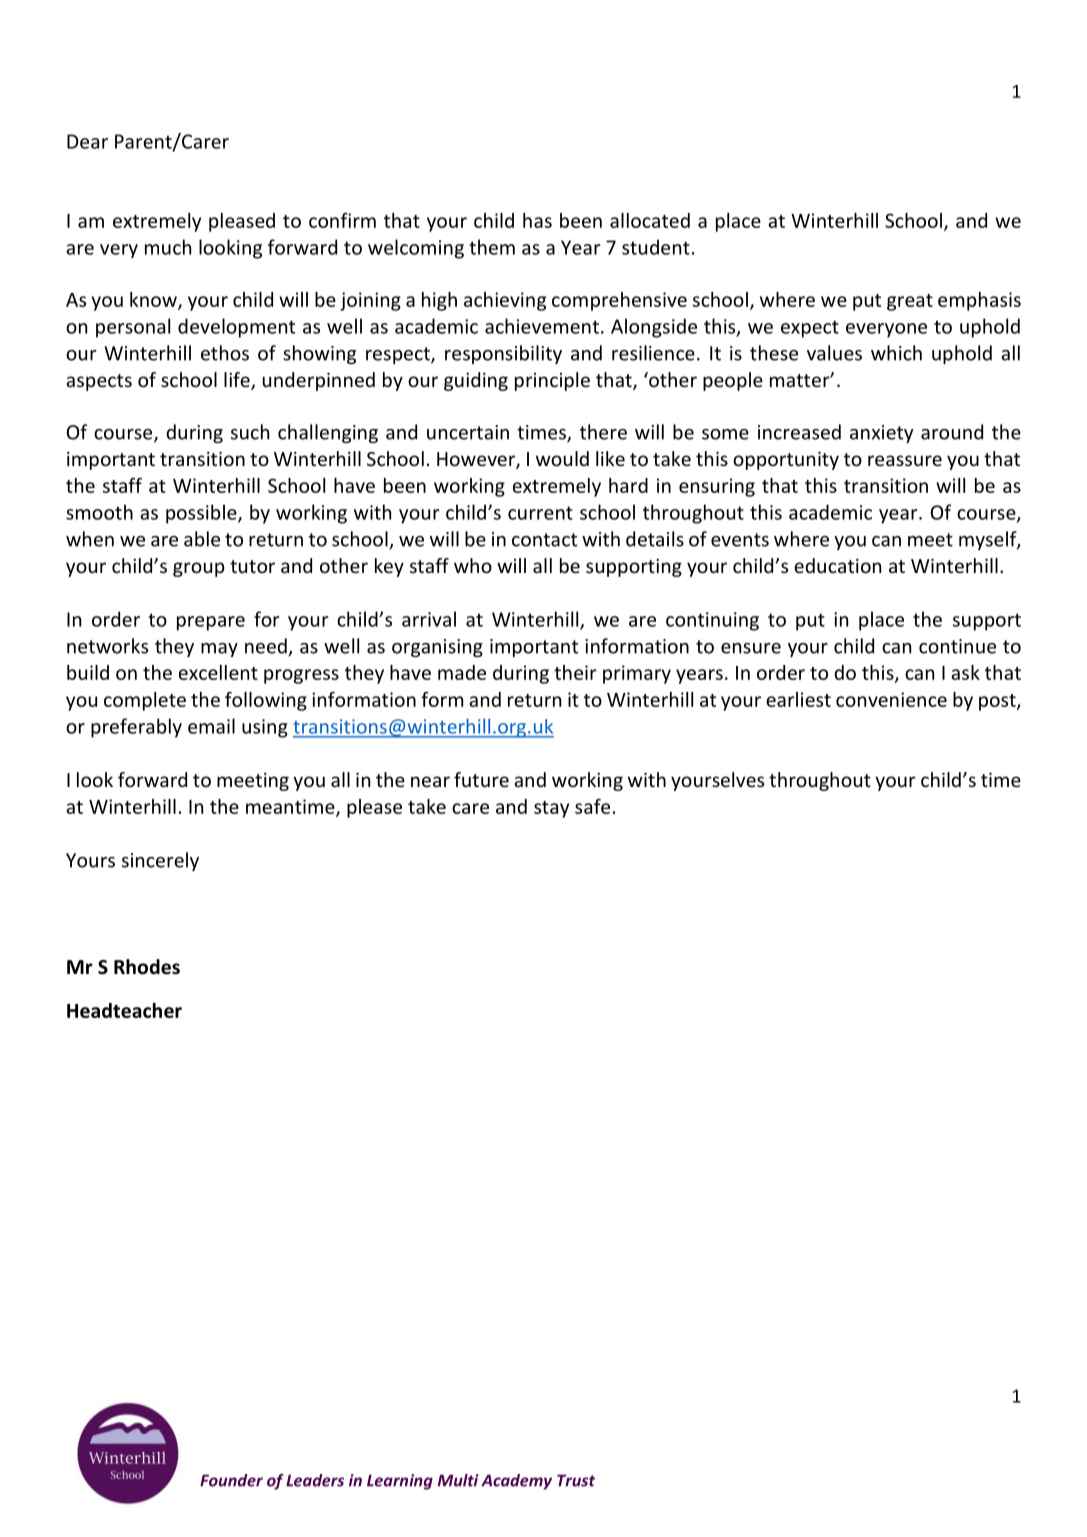 This screenshot has height=1537, width=1087. I want to click on Founder, so click(231, 1480).
